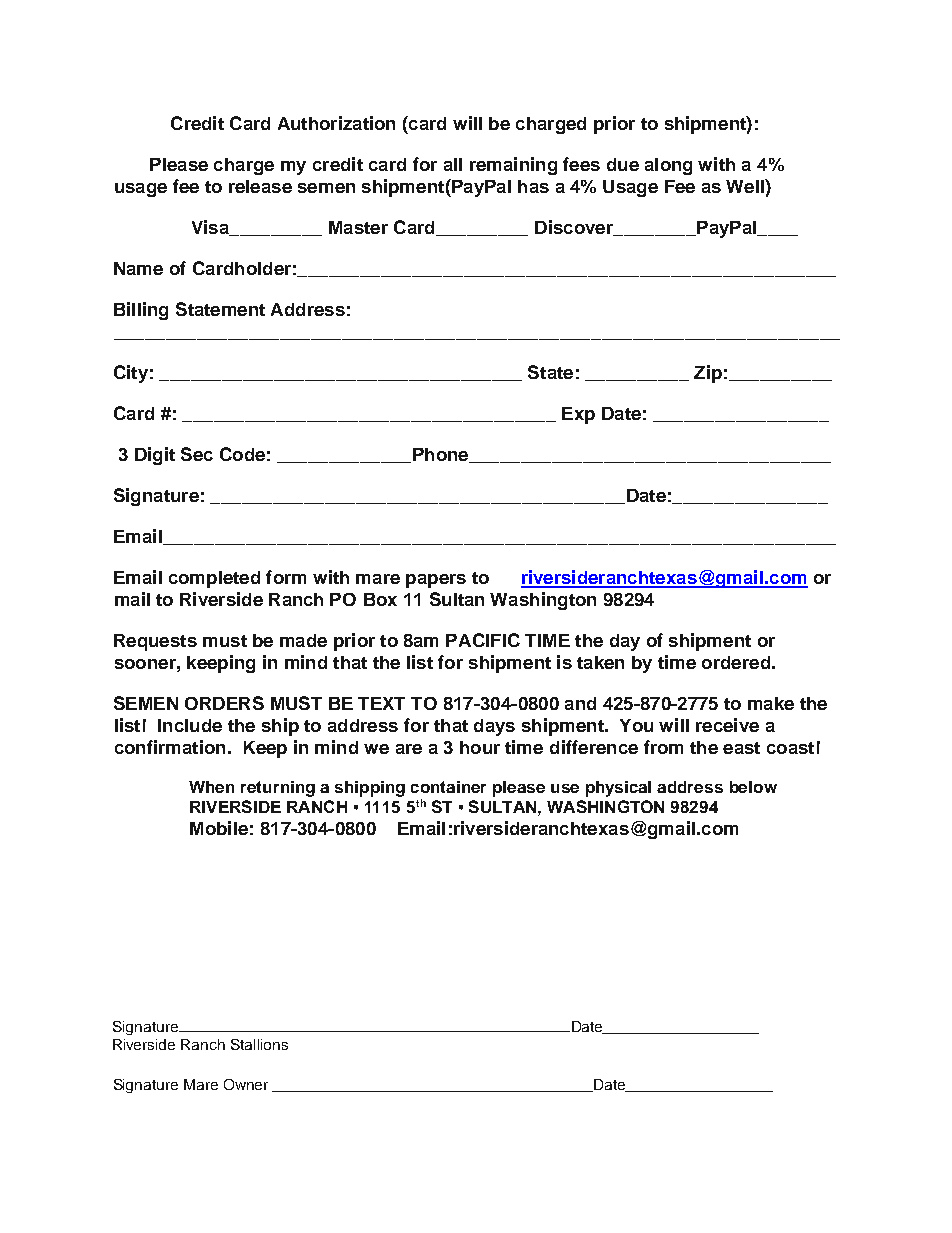 The height and width of the screenshot is (1233, 952). I want to click on Owner, so click(246, 1084).
